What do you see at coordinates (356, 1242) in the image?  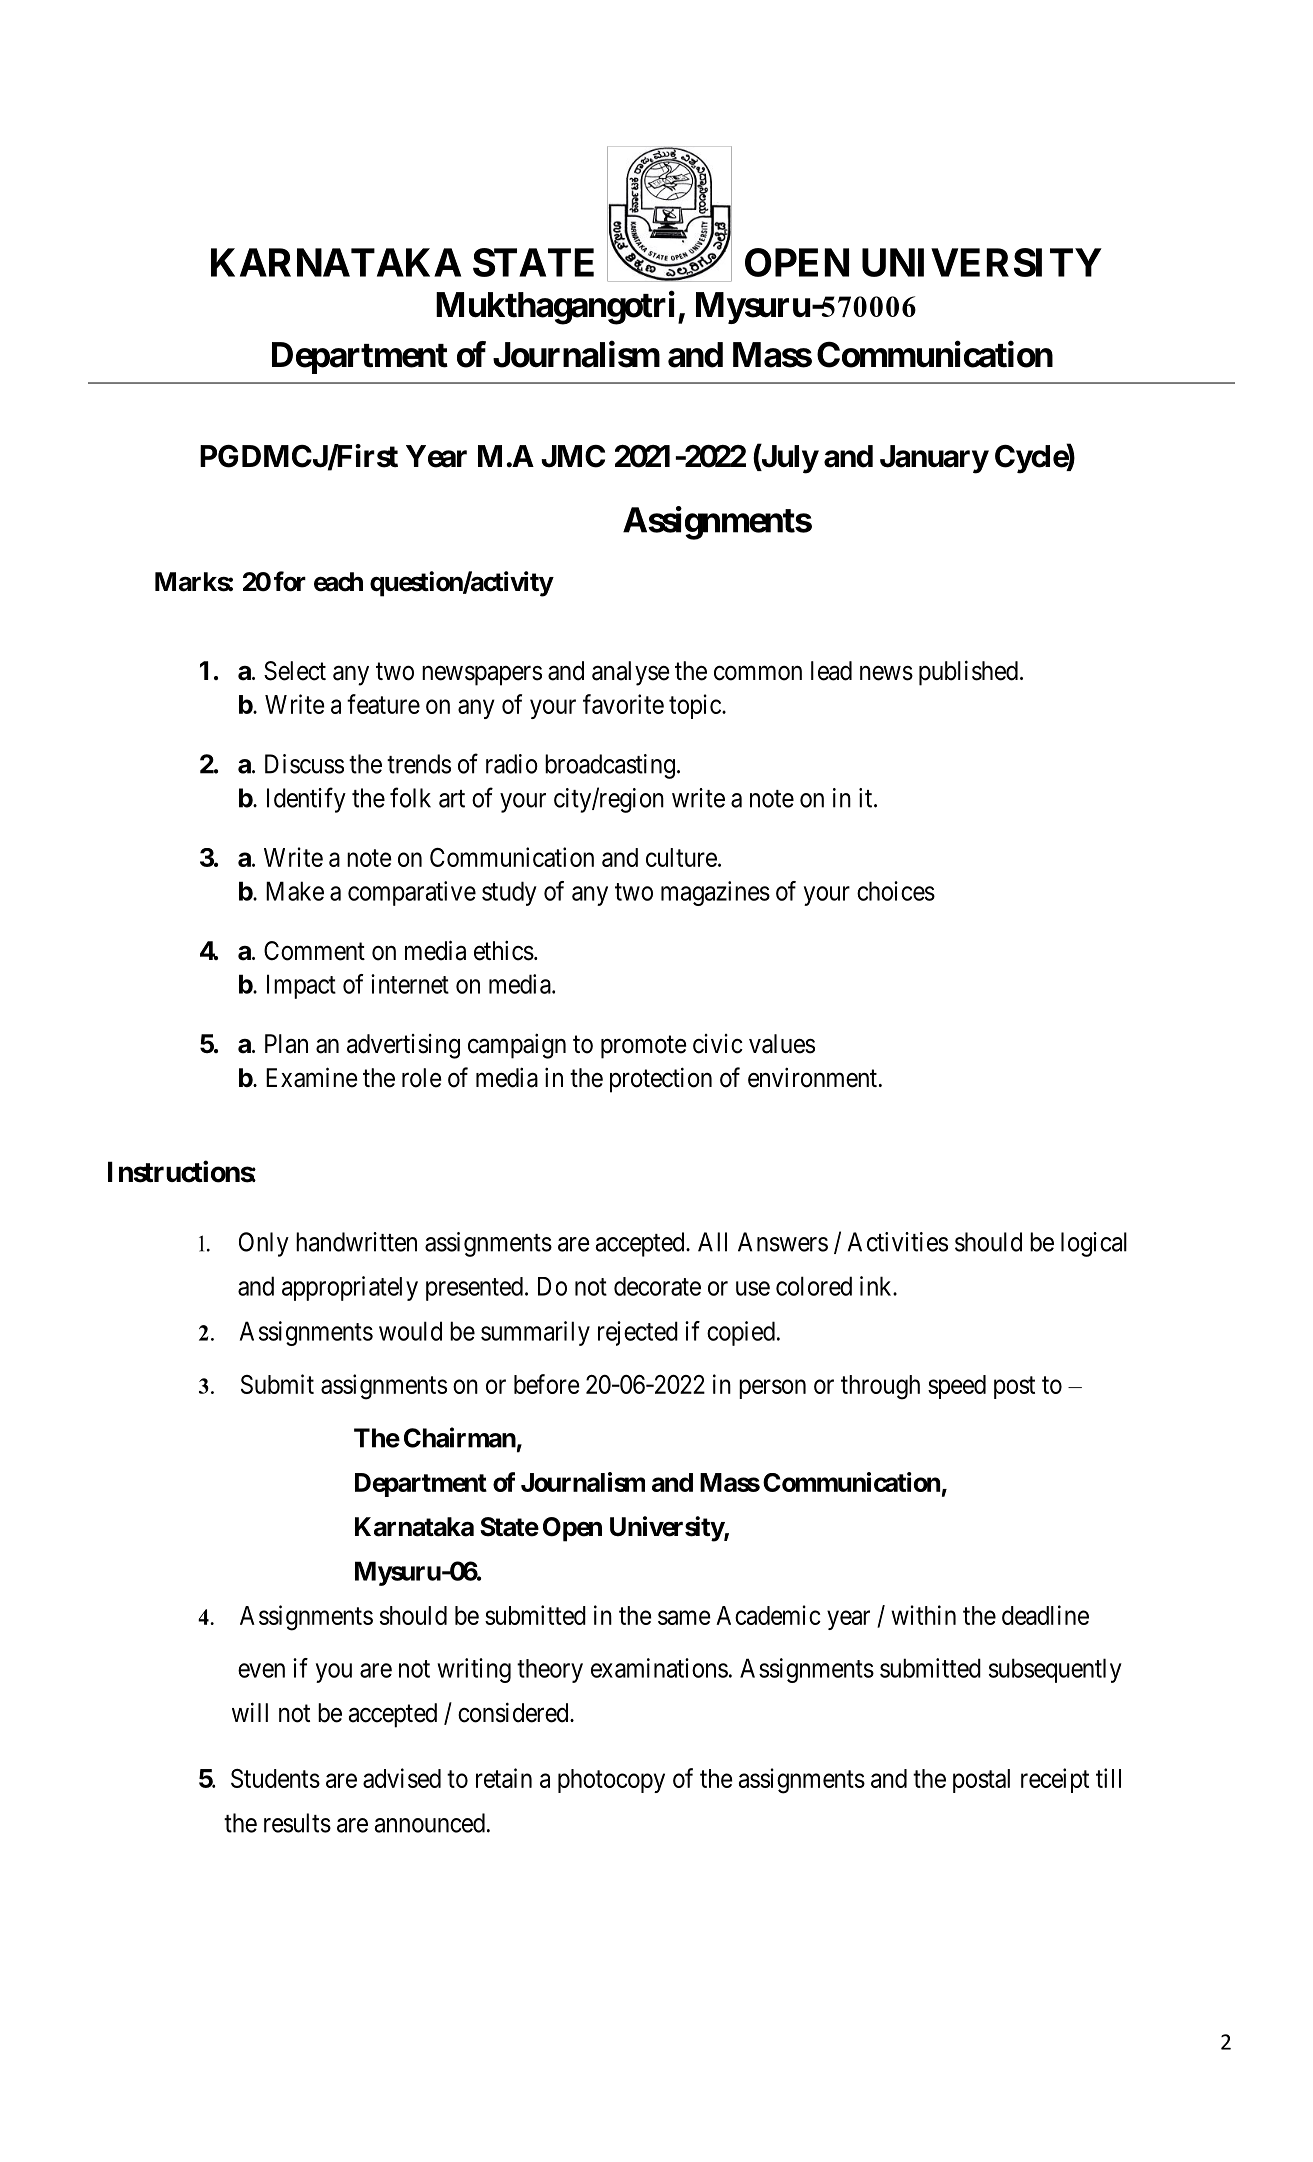 I see `handwritten` at bounding box center [356, 1242].
